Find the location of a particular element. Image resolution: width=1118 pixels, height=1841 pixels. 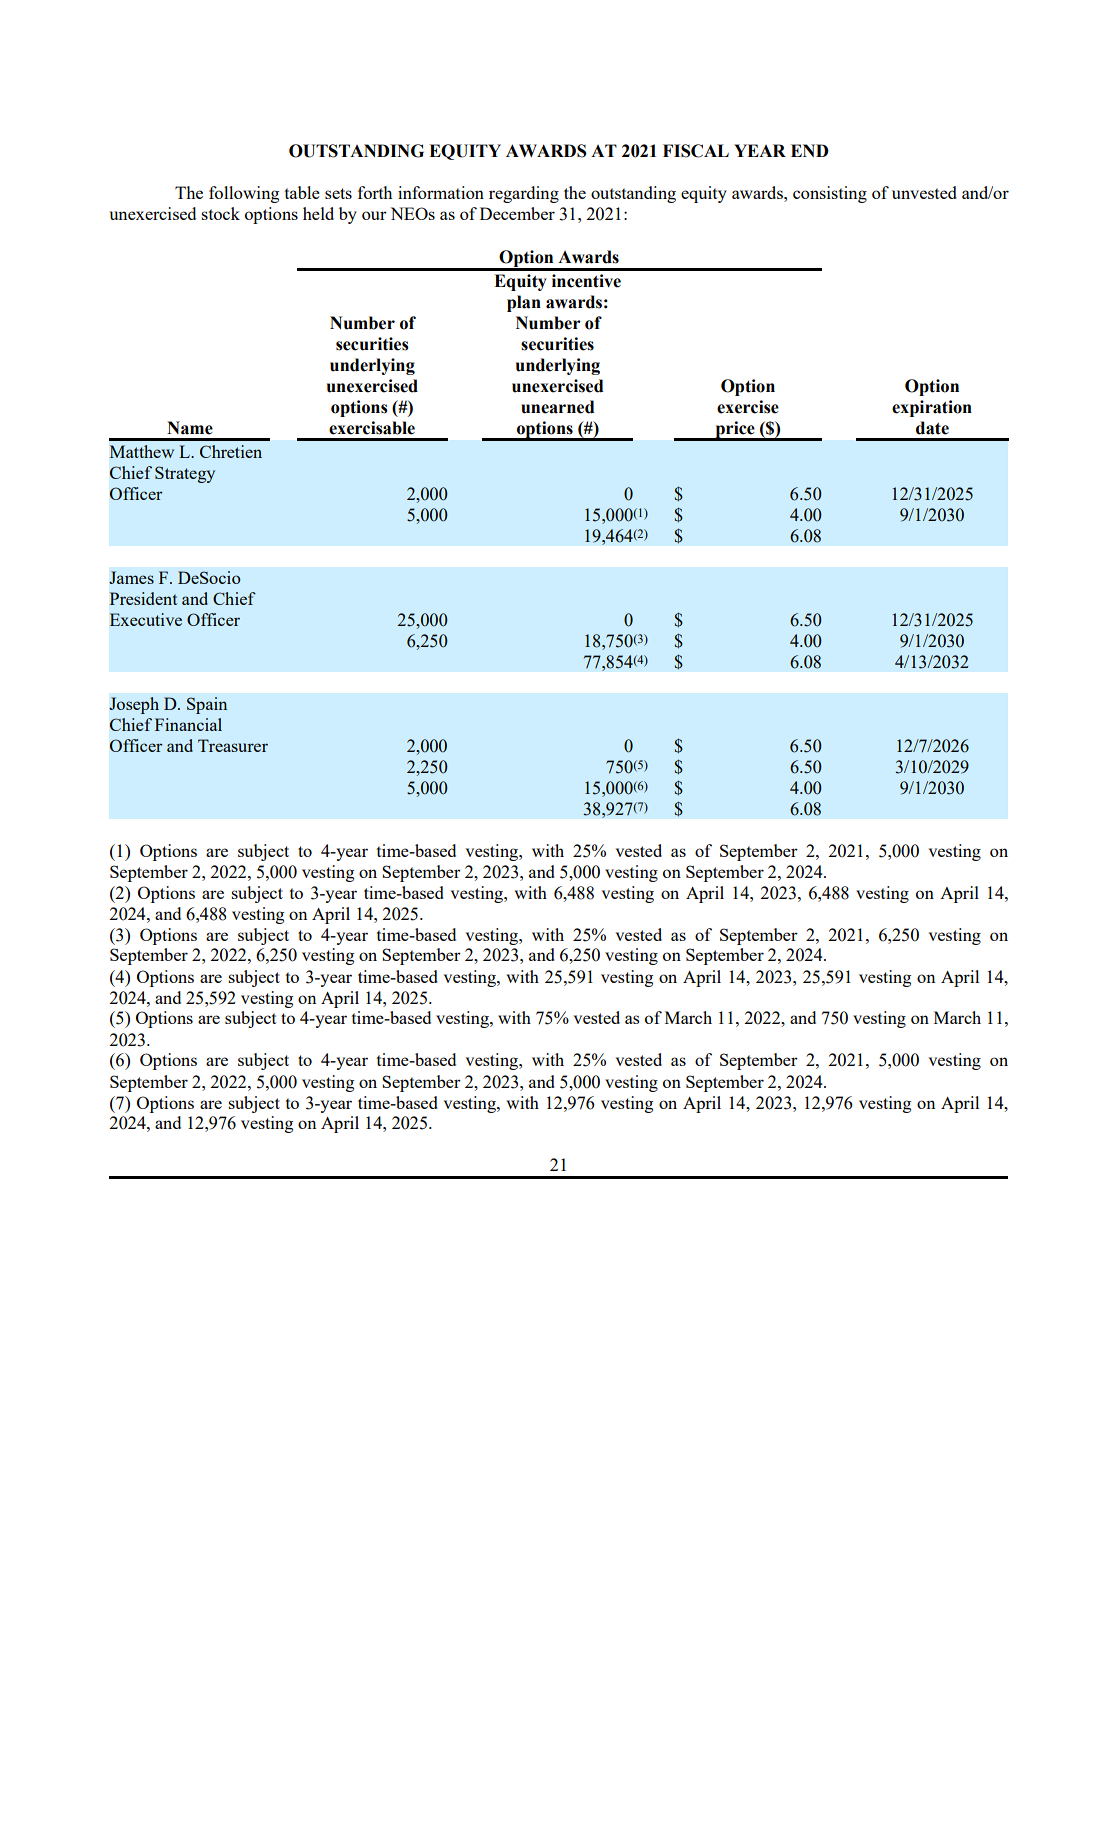

President is located at coordinates (143, 598).
